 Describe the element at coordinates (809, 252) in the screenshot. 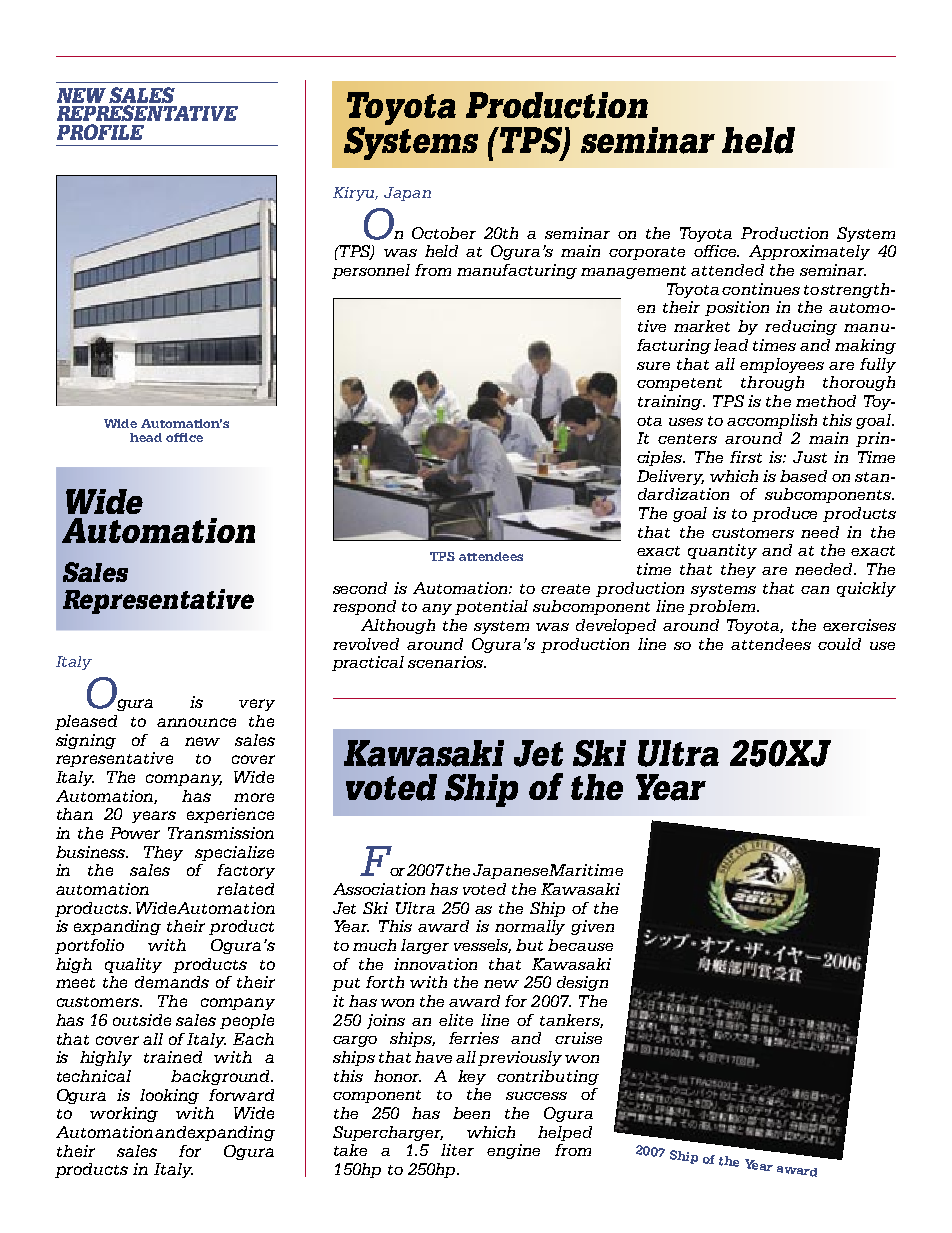

I see `Approximately` at that location.
